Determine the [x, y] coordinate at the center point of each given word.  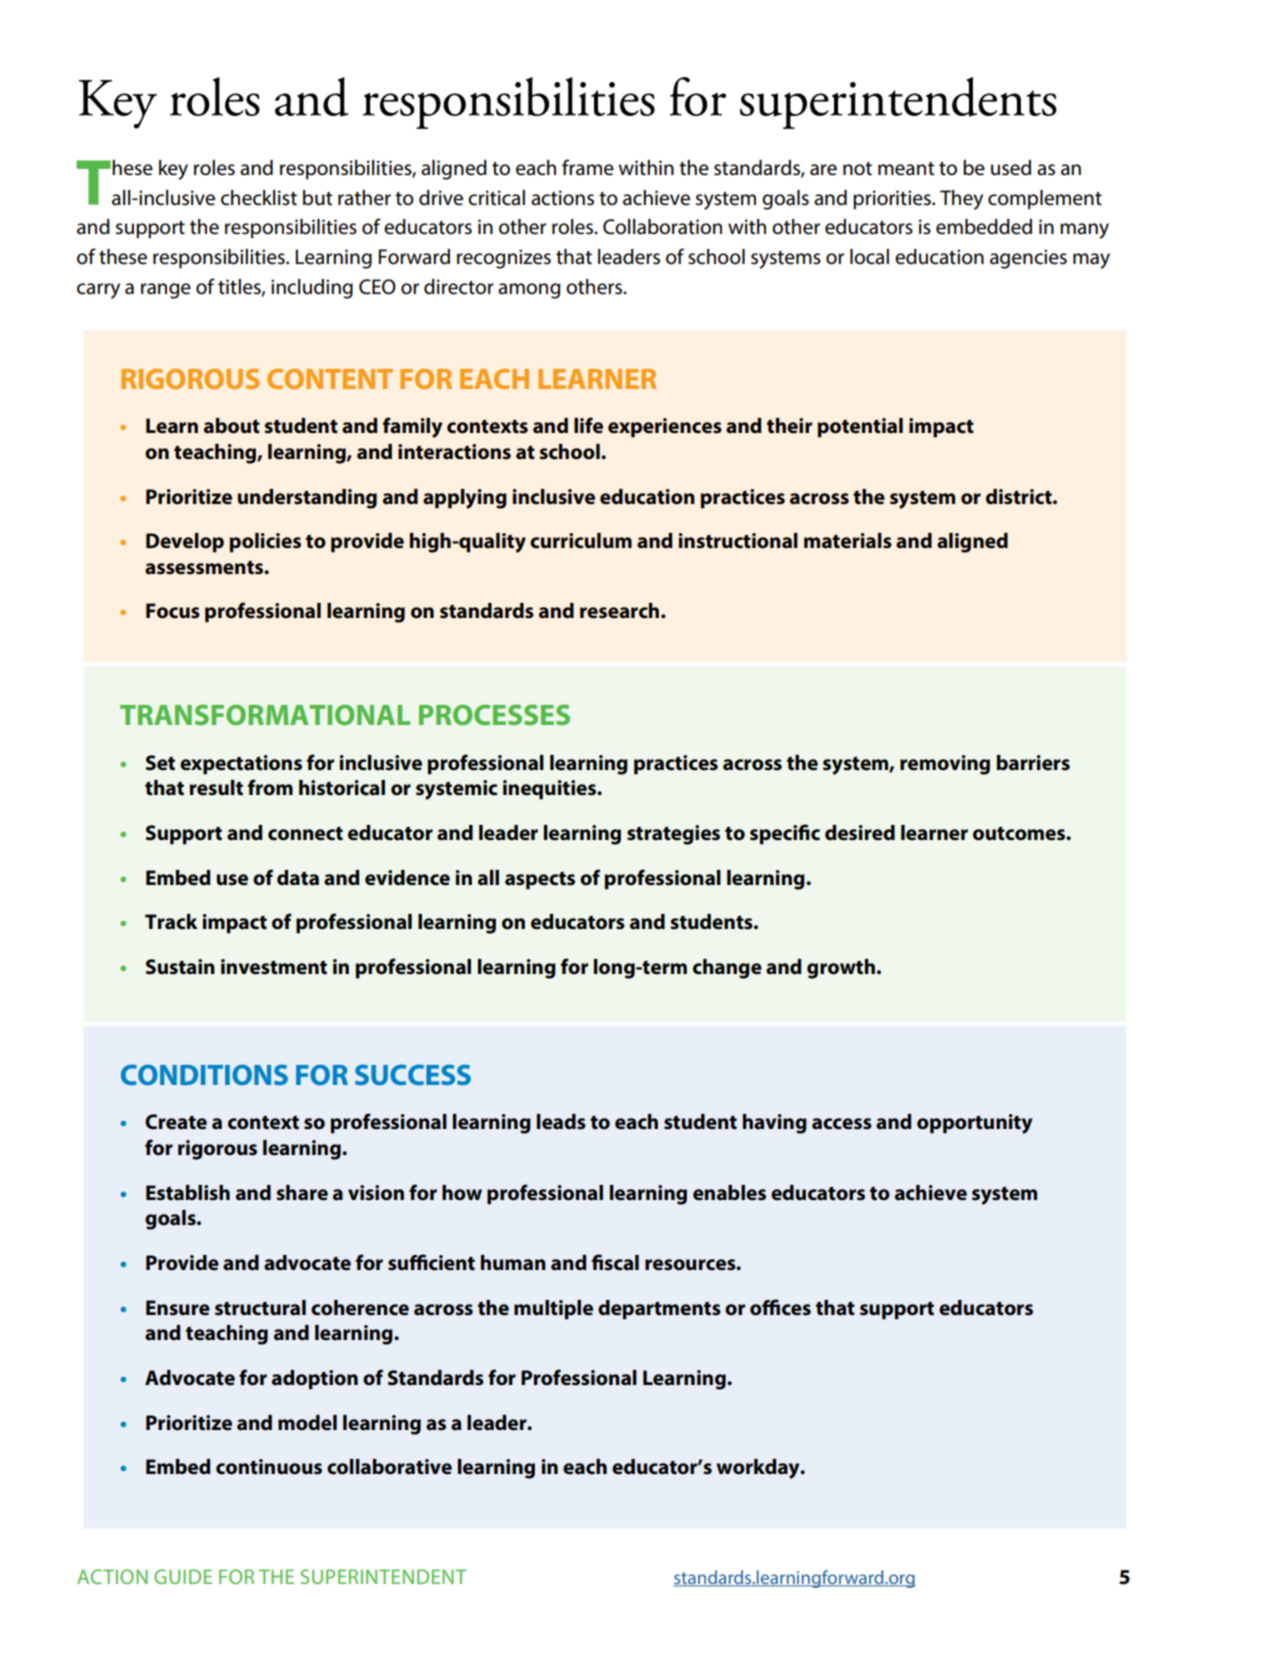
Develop [185, 543]
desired [860, 833]
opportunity [974, 1124]
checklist [259, 198]
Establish [188, 1193]
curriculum [581, 541]
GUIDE [183, 1576]
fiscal [615, 1262]
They [961, 200]
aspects [540, 880]
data [298, 878]
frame [588, 167]
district [1020, 497]
